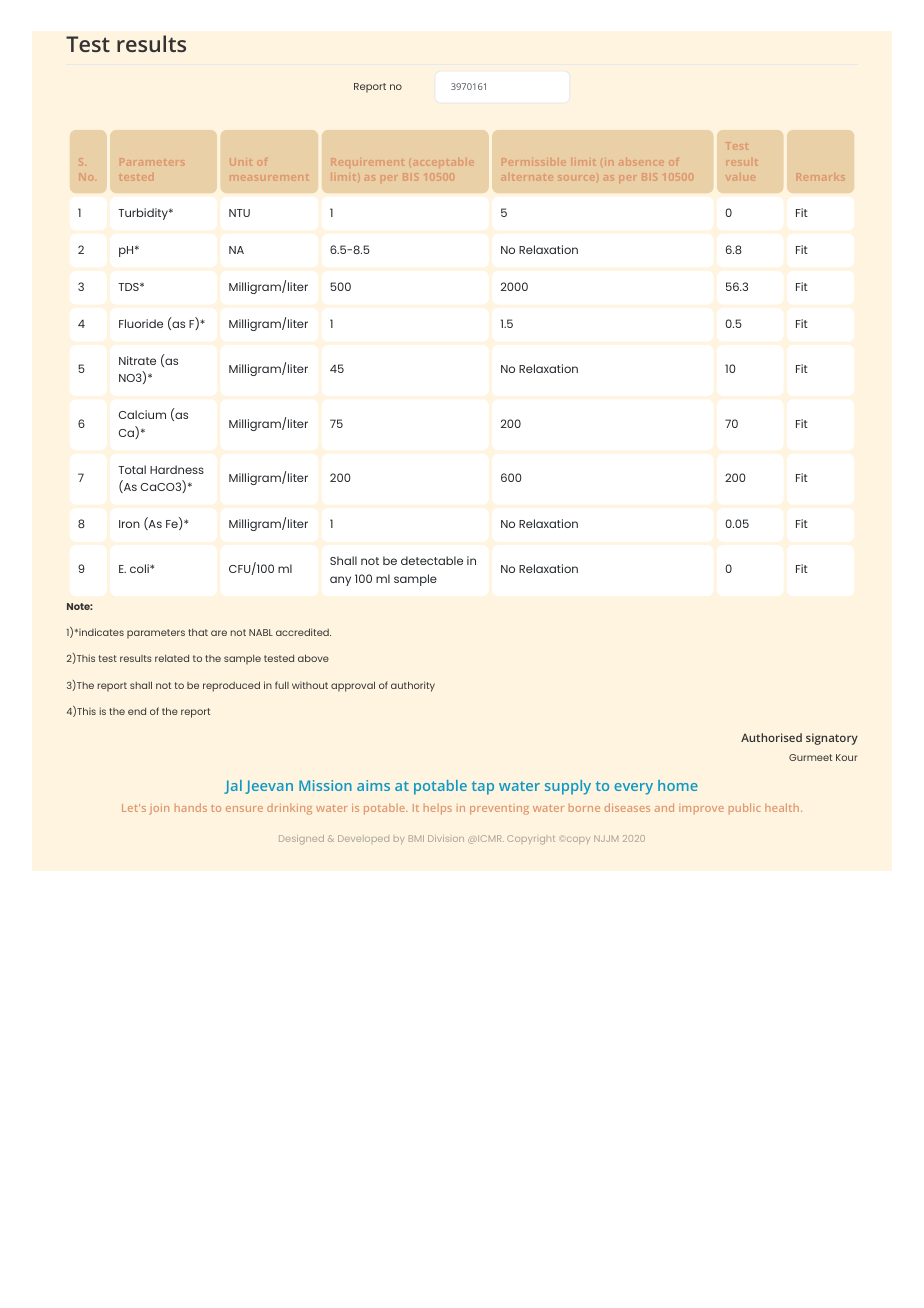 This screenshot has height=1308, width=924. What do you see at coordinates (340, 581) in the screenshot?
I see `any` at bounding box center [340, 581].
